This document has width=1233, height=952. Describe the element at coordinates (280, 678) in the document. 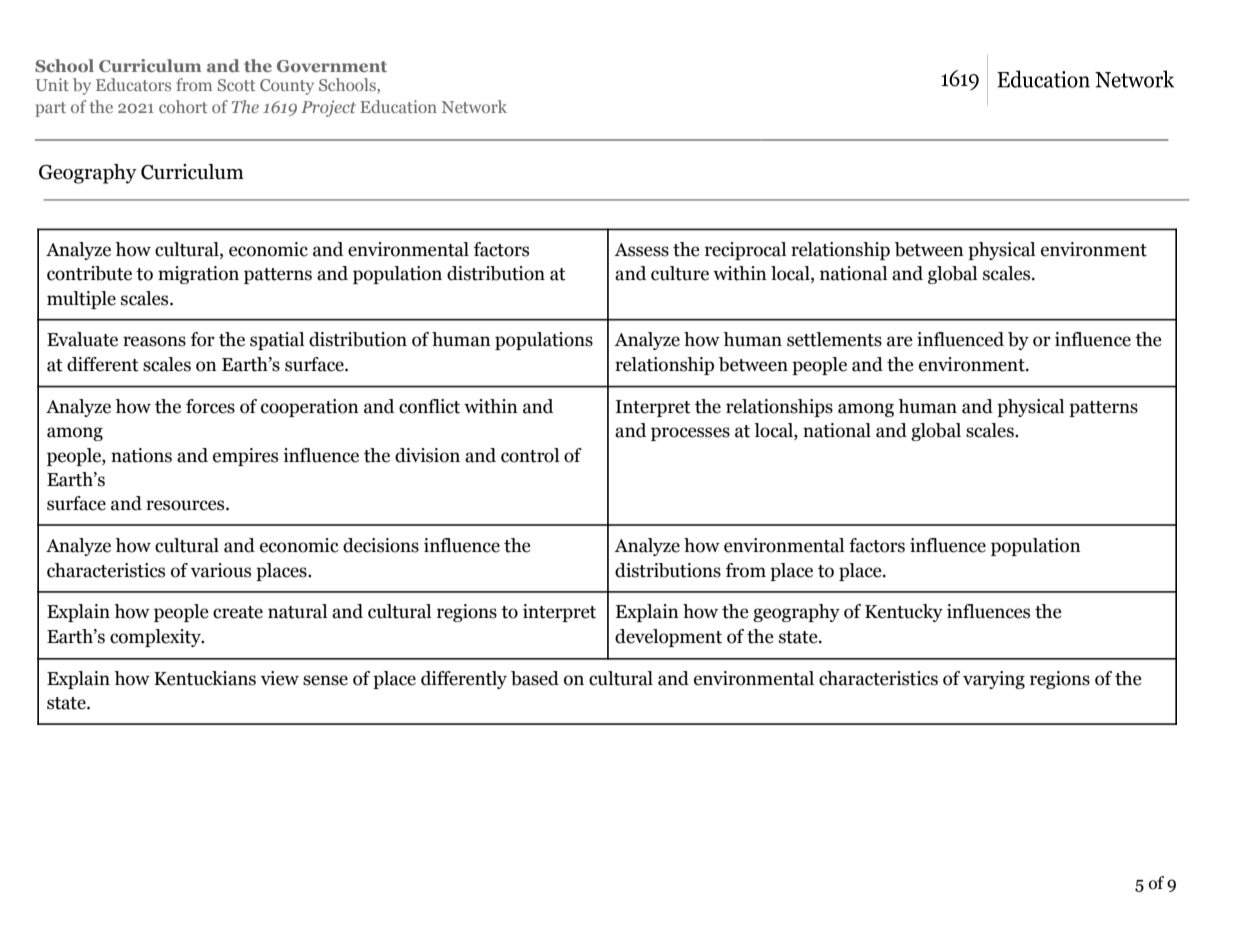

I see `view` at that location.
